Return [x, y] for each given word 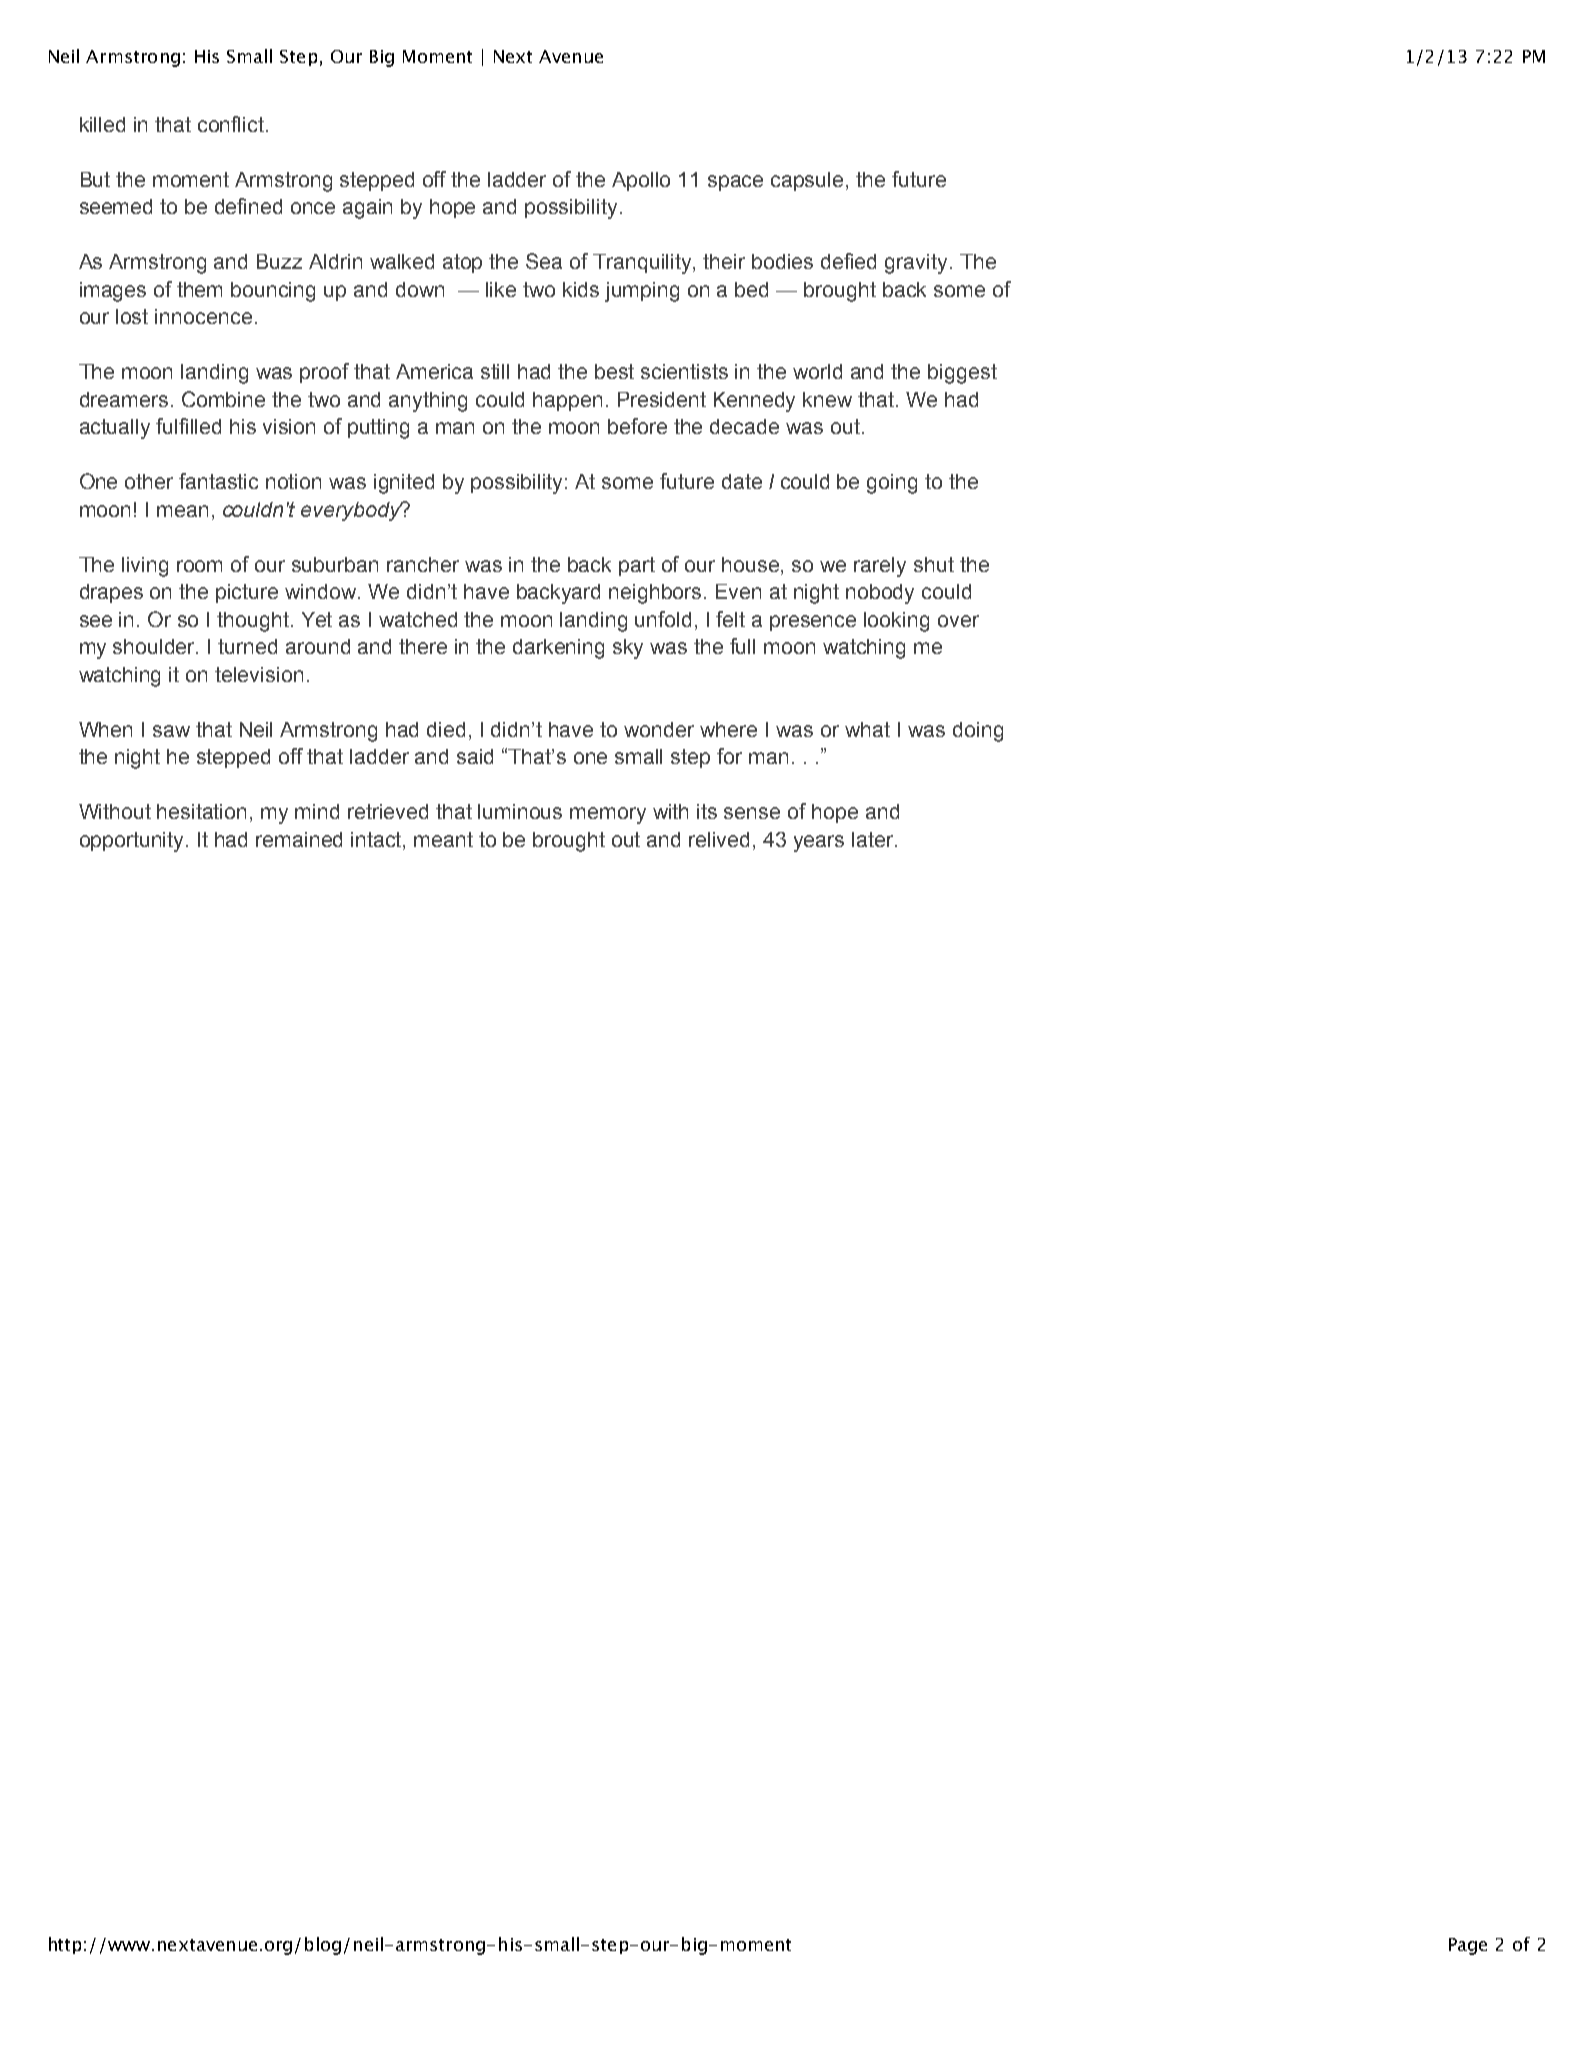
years [819, 843]
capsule [807, 181]
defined [248, 206]
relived [719, 839]
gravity [916, 264]
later [874, 839]
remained [299, 839]
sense [752, 813]
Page [1468, 1946]
